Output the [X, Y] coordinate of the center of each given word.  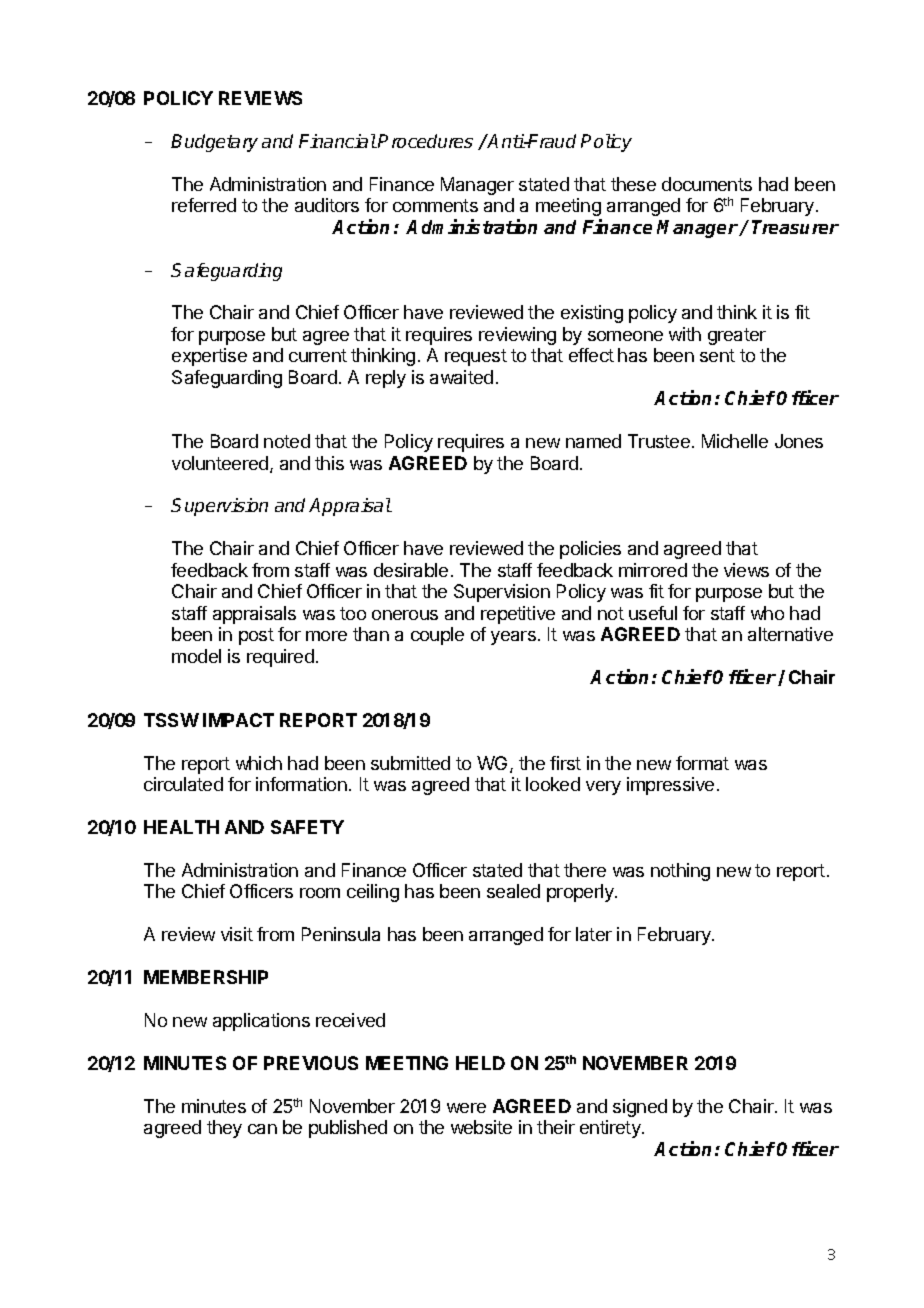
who [767, 613]
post [256, 636]
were [466, 1108]
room [320, 893]
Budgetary [214, 143]
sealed [513, 891]
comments [435, 205]
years [513, 638]
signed [640, 1108]
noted [287, 441]
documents [707, 184]
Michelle [735, 441]
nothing [680, 872]
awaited [461, 377]
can [262, 1129]
